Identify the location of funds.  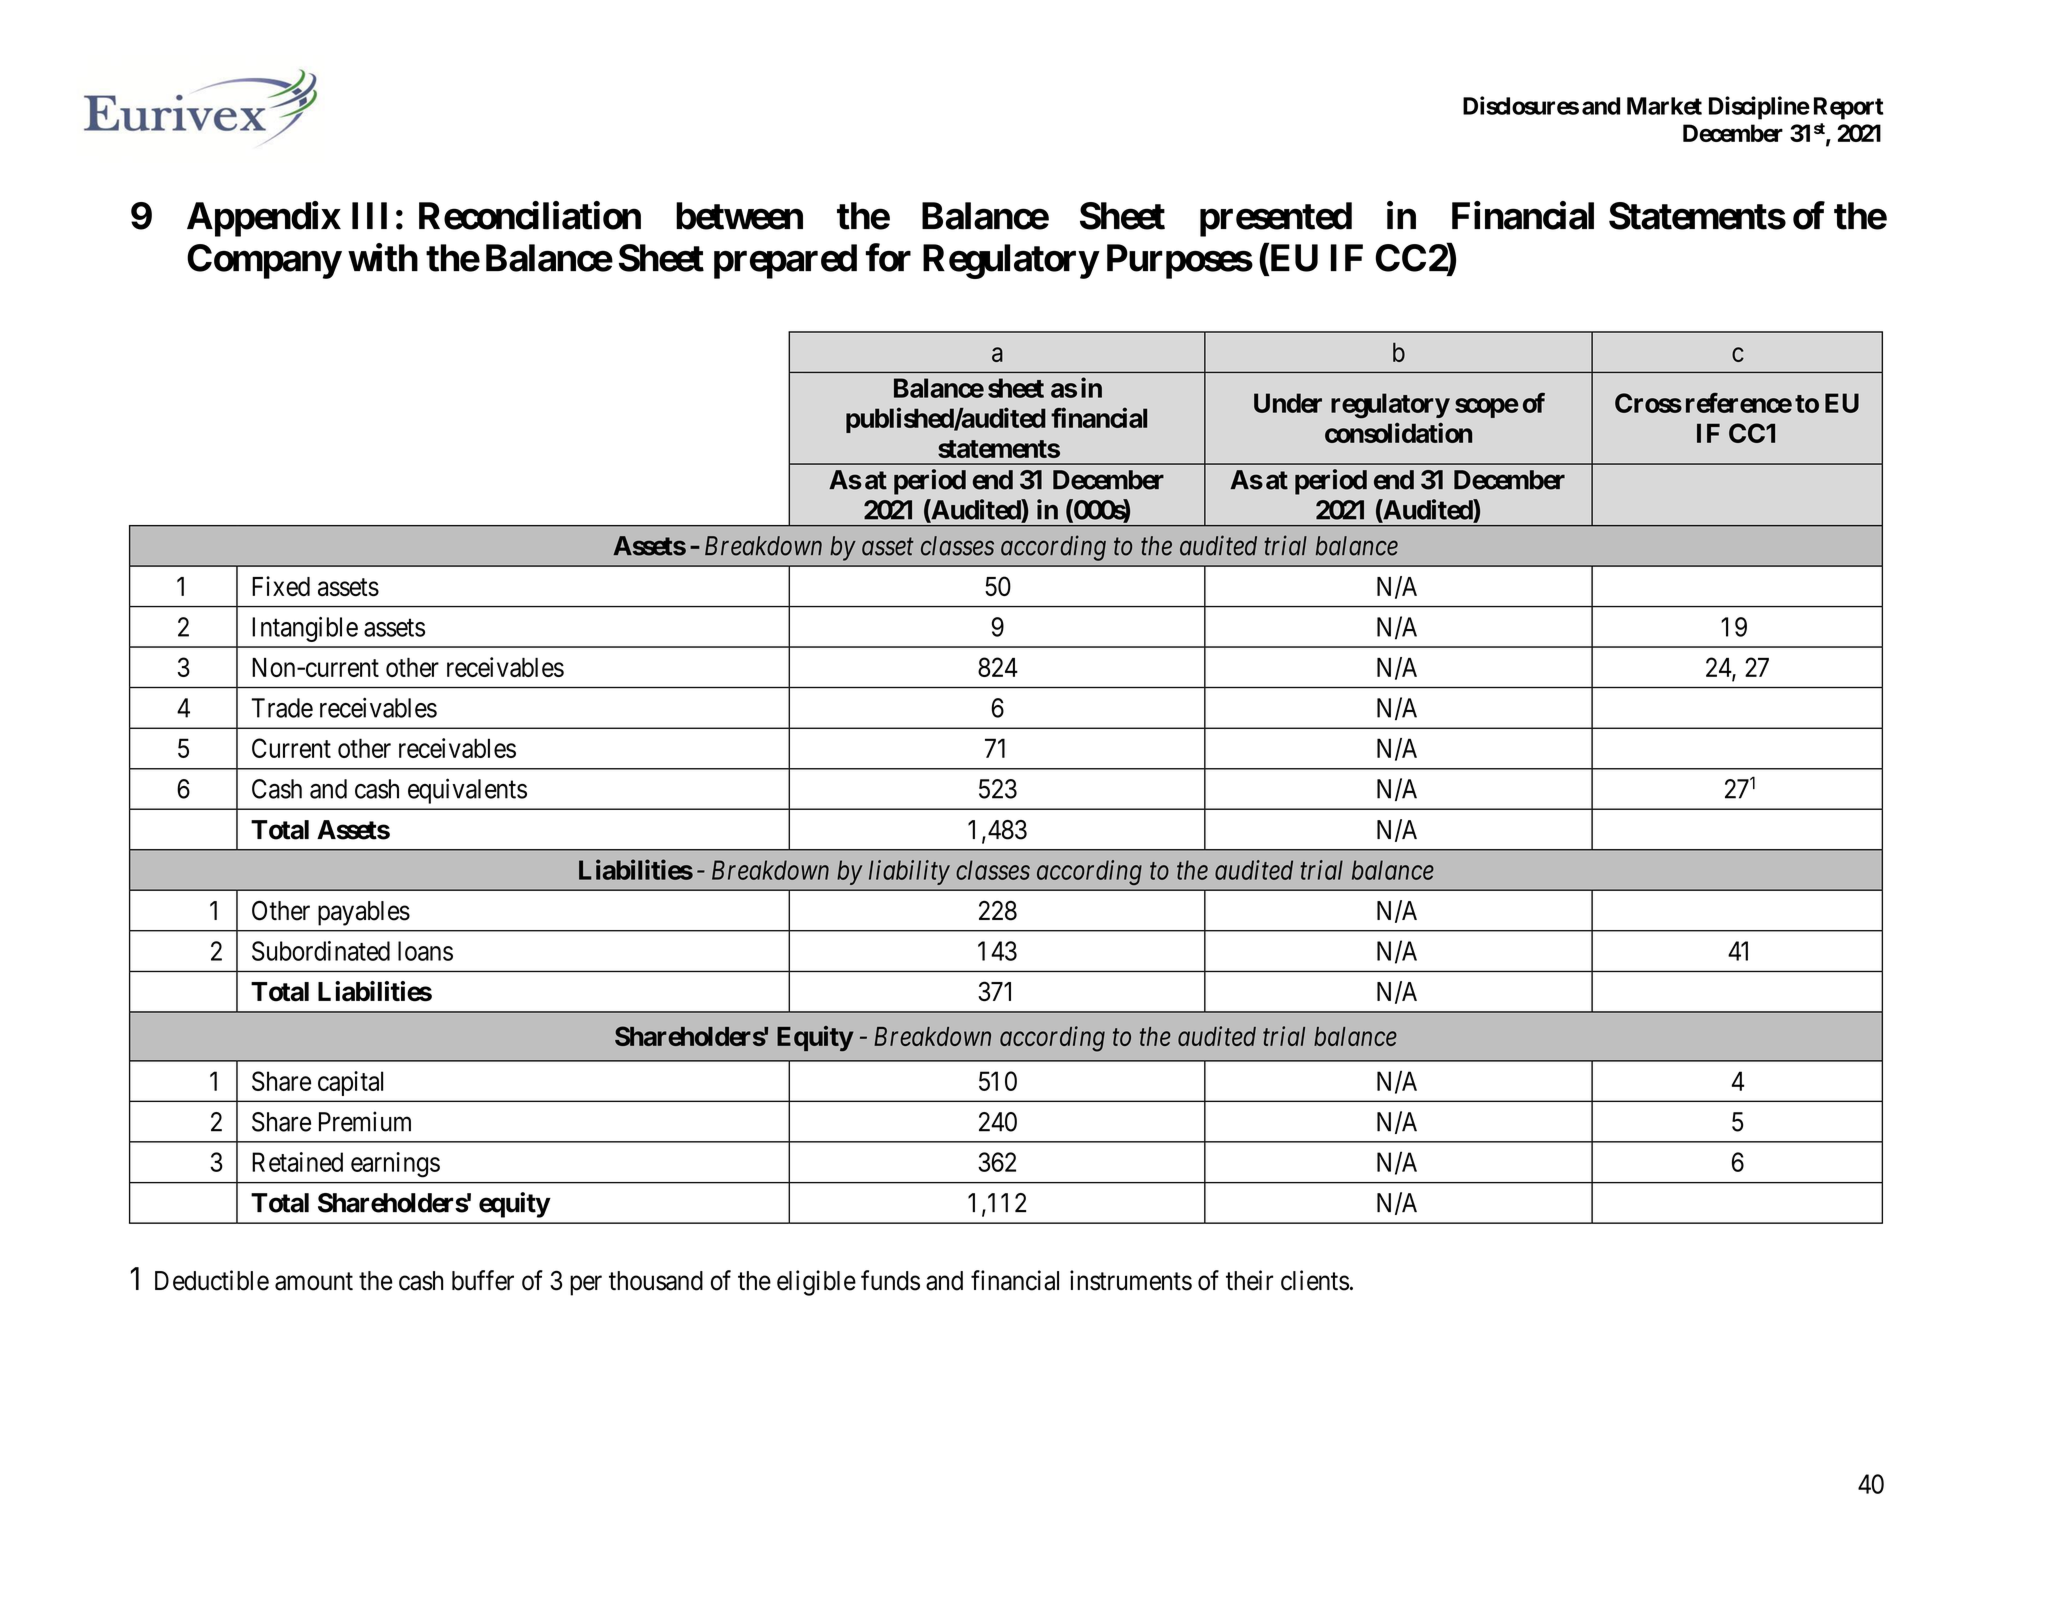
(890, 1280).
